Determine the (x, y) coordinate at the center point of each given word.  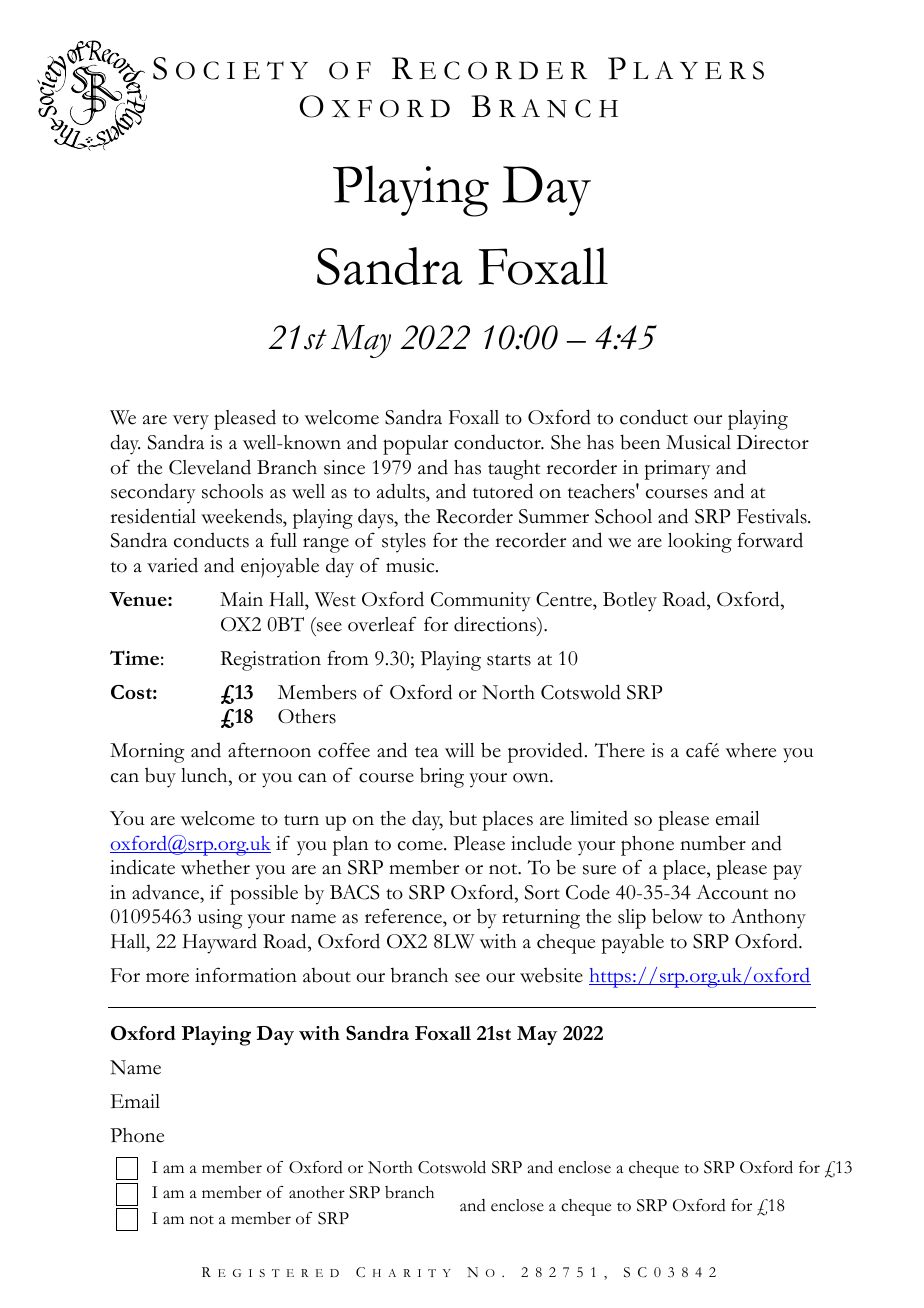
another (317, 1192)
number (713, 843)
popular (415, 445)
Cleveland (210, 467)
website (551, 975)
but (463, 818)
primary (677, 470)
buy (160, 777)
